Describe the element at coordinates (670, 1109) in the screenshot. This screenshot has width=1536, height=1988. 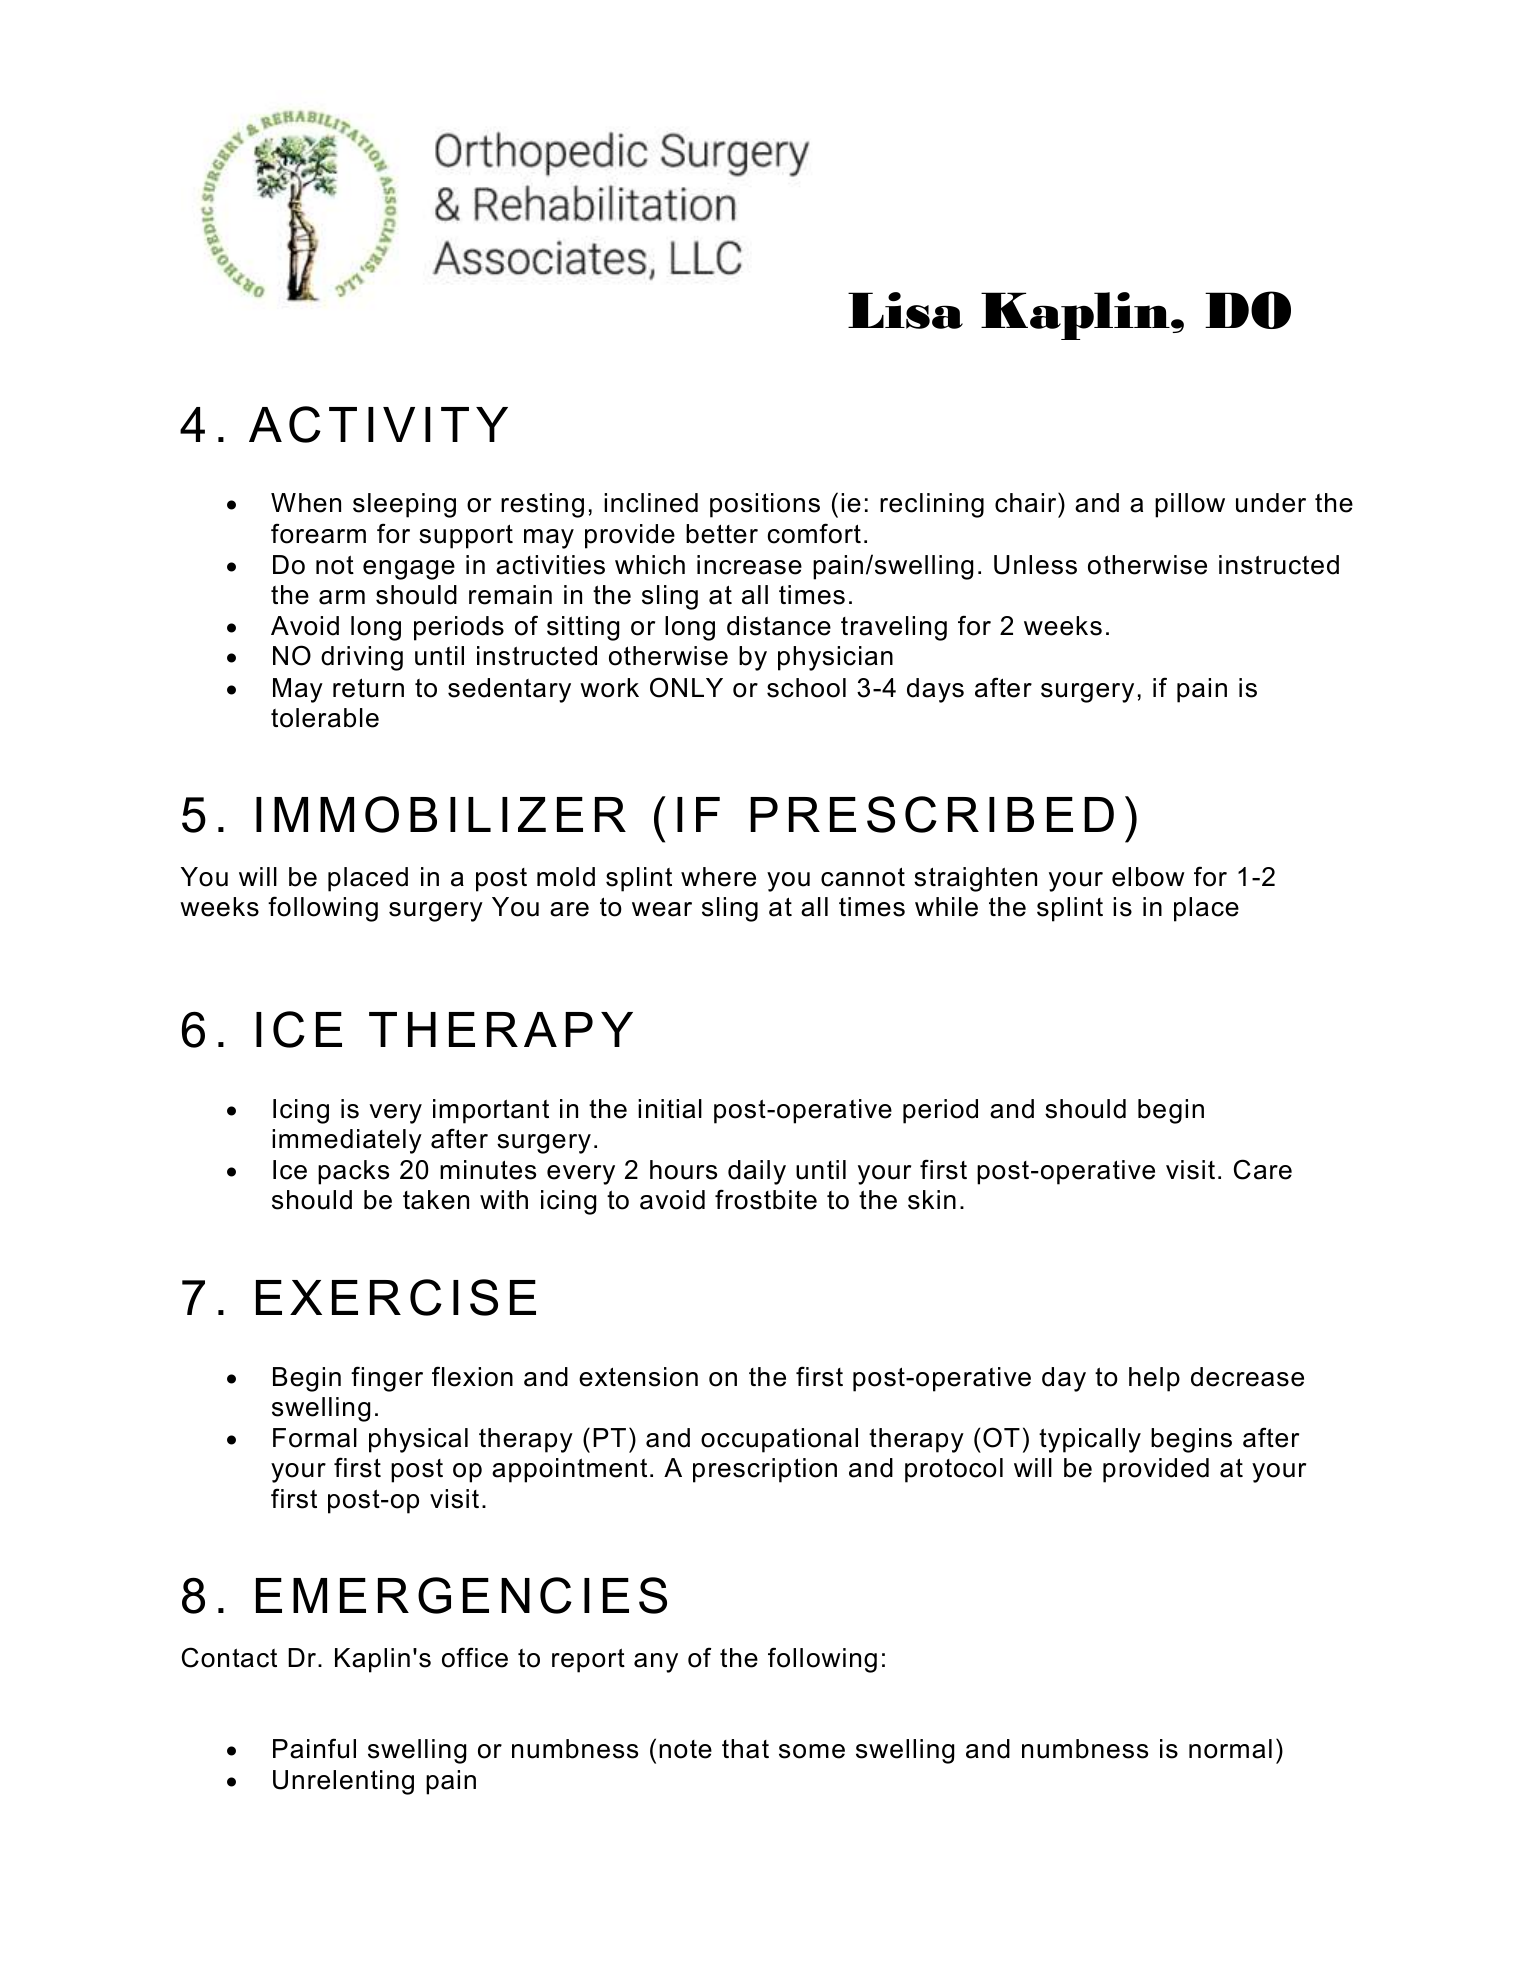
I see `initial` at that location.
